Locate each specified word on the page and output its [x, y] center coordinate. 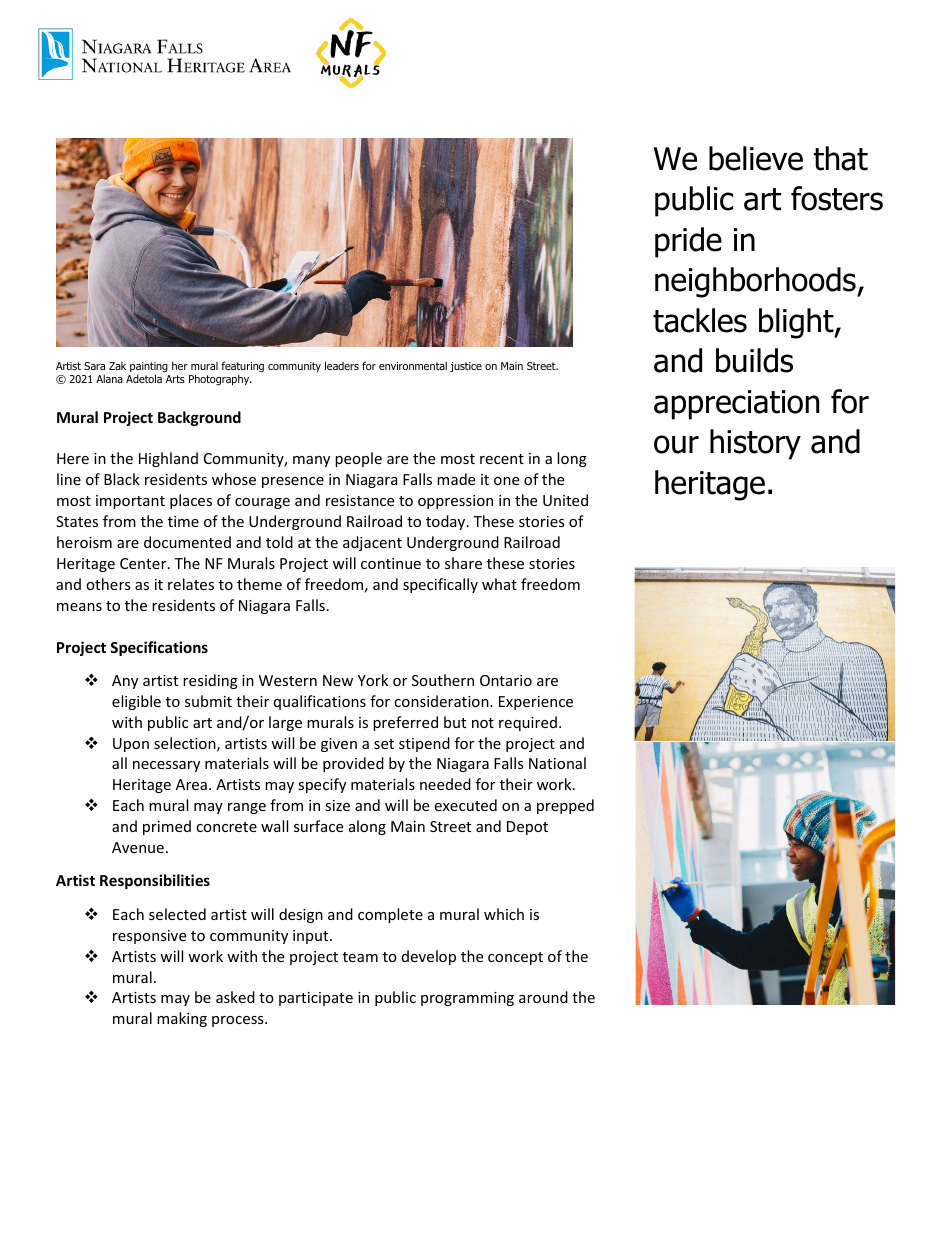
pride [688, 242]
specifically [440, 585]
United [565, 500]
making [182, 1019]
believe [756, 158]
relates [191, 584]
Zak [117, 366]
